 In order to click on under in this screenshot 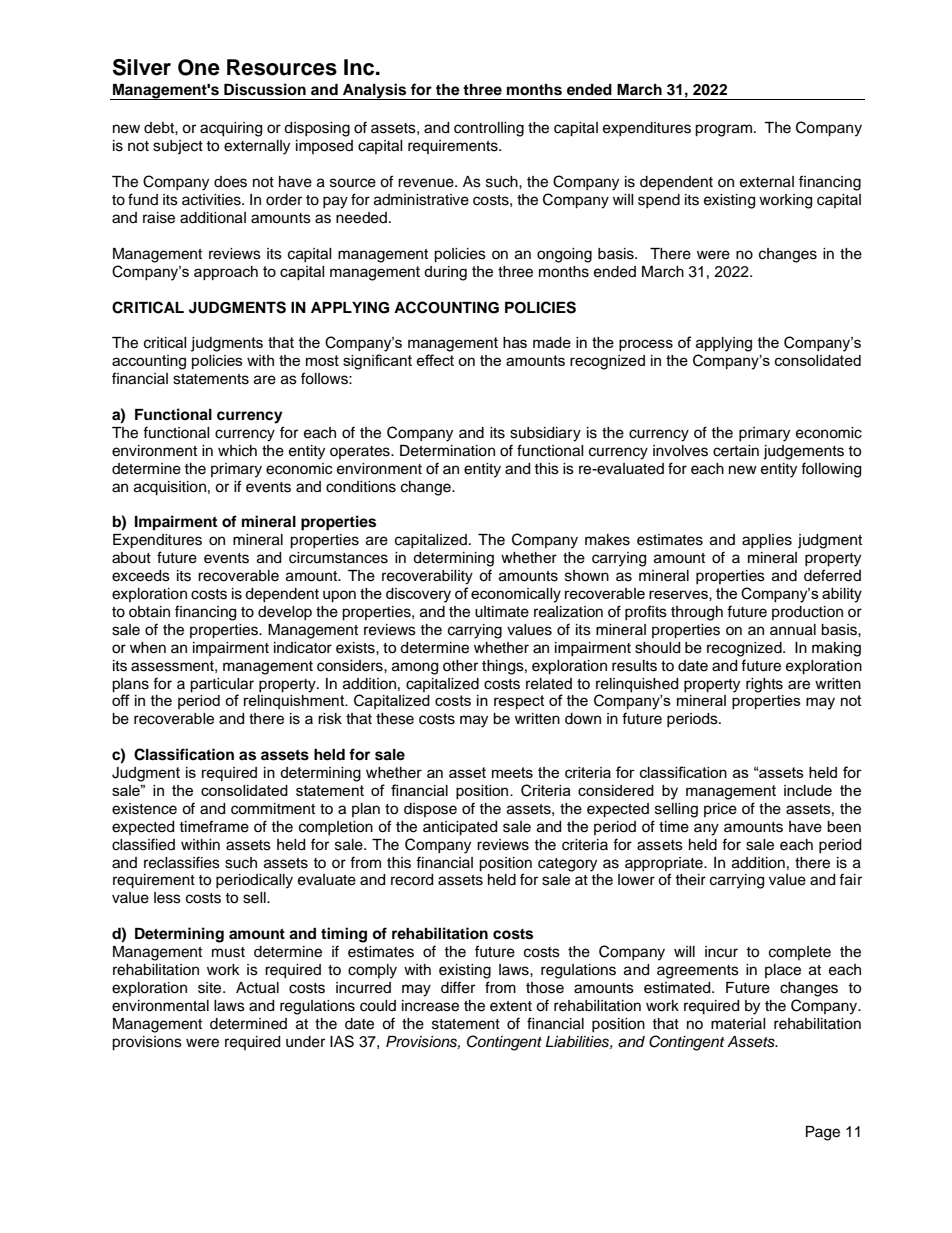, I will do `click(305, 1042)`.
